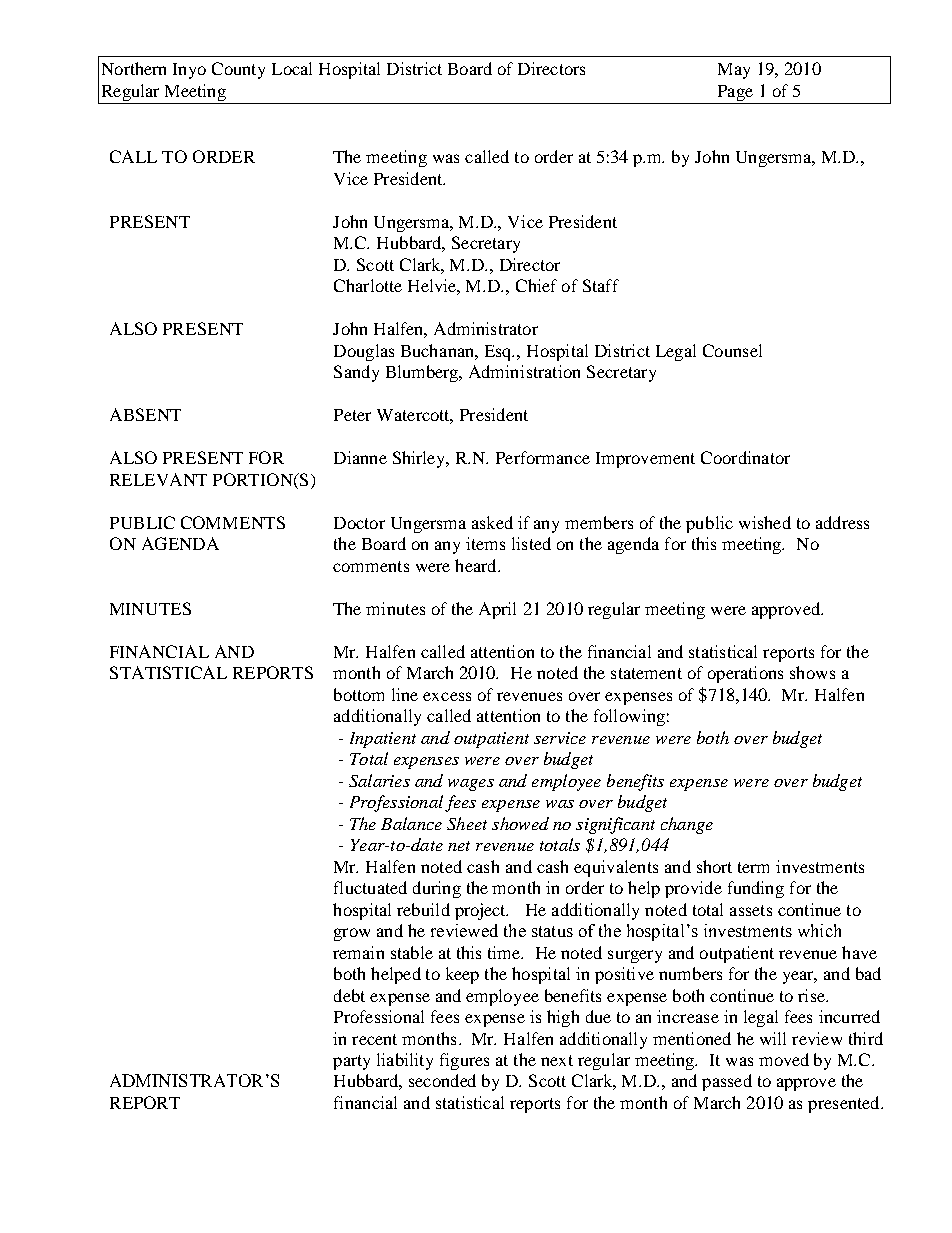 The image size is (952, 1233). Describe the element at coordinates (351, 1062) in the document. I see `party` at that location.
